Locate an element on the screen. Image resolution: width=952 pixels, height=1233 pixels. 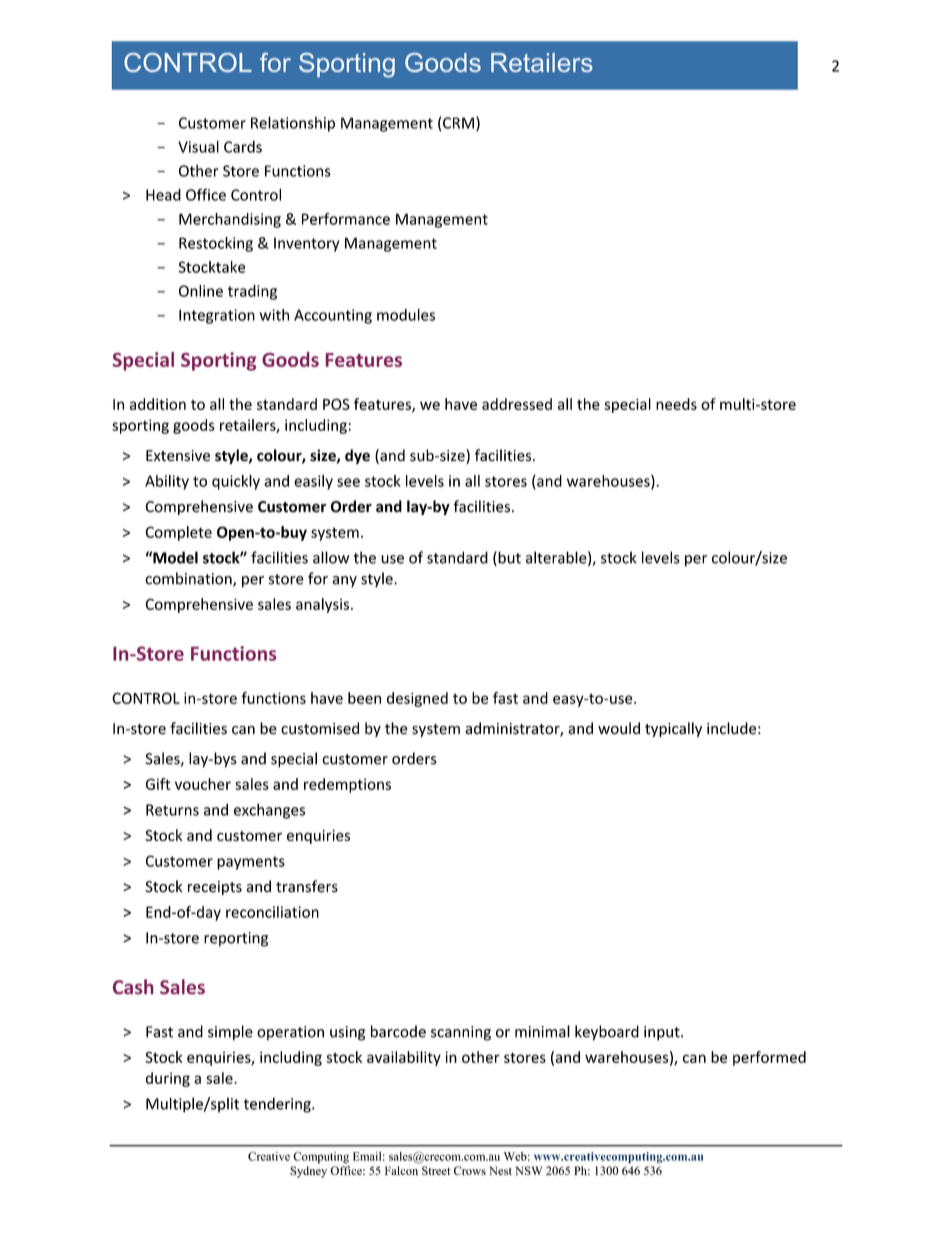
during is located at coordinates (168, 1079).
